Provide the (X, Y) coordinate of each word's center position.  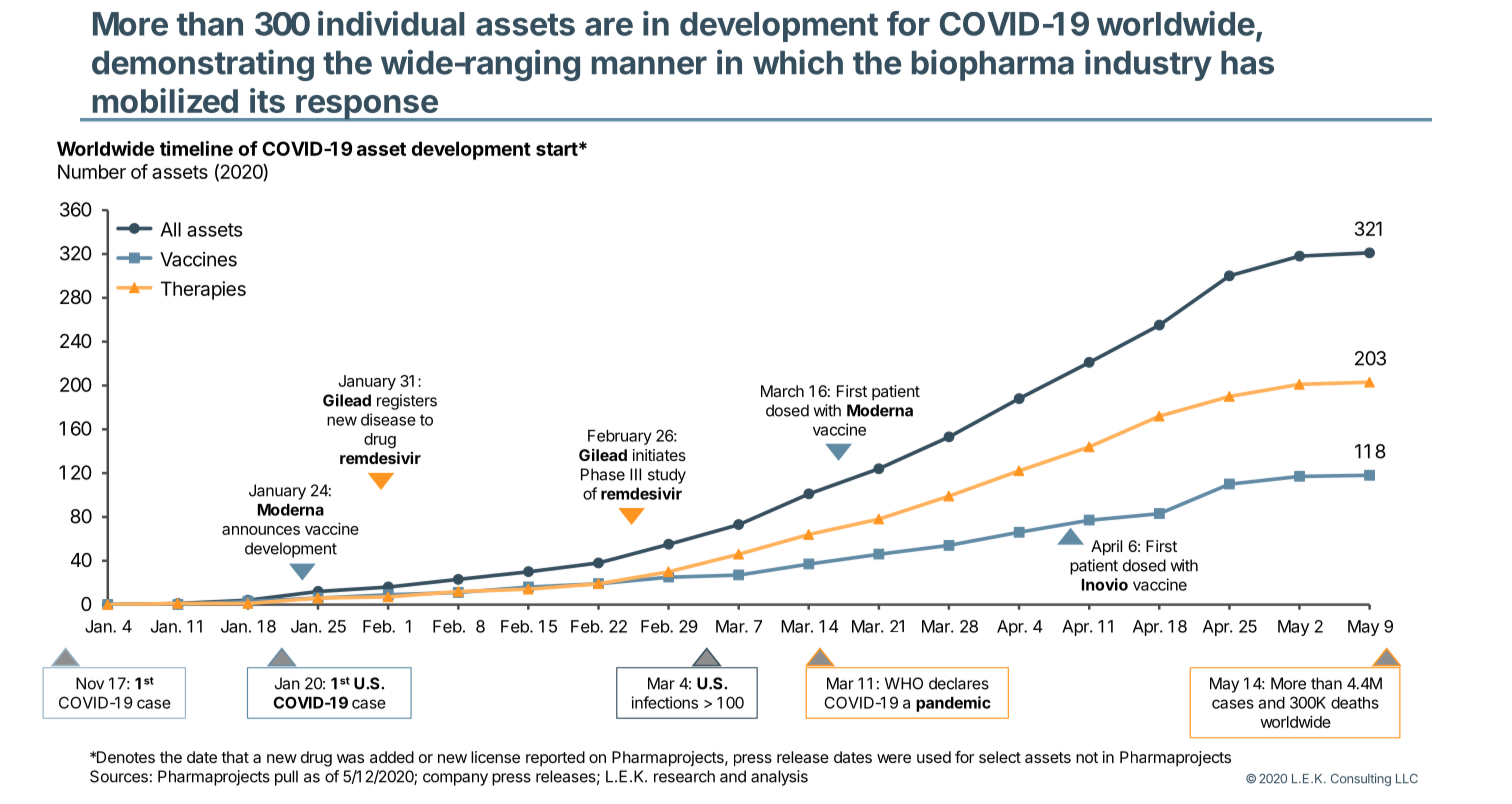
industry (1148, 65)
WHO (904, 683)
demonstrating (203, 65)
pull (286, 778)
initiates (659, 455)
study (667, 476)
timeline (196, 148)
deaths (1355, 703)
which (798, 62)
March (782, 391)
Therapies (203, 290)
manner (649, 65)
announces (261, 530)
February (620, 437)
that (235, 757)
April (1106, 548)
